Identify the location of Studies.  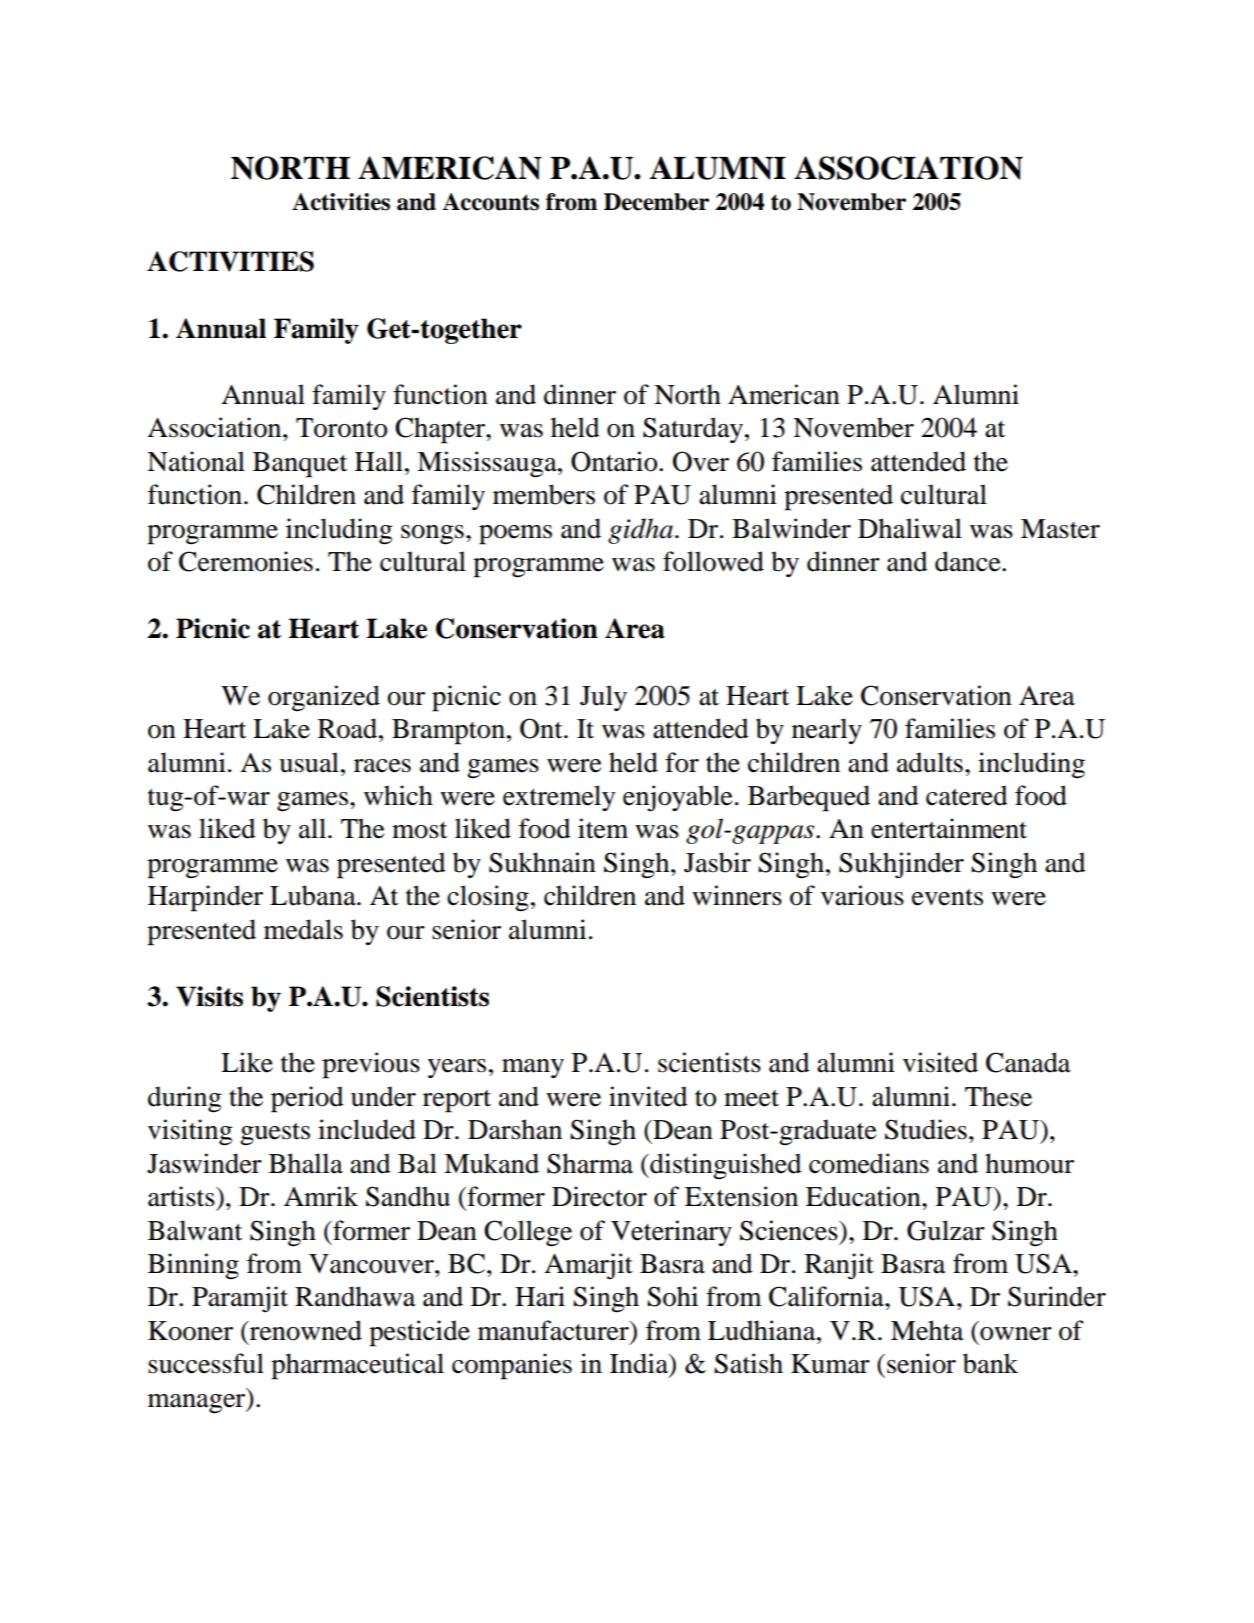
(926, 1129).
